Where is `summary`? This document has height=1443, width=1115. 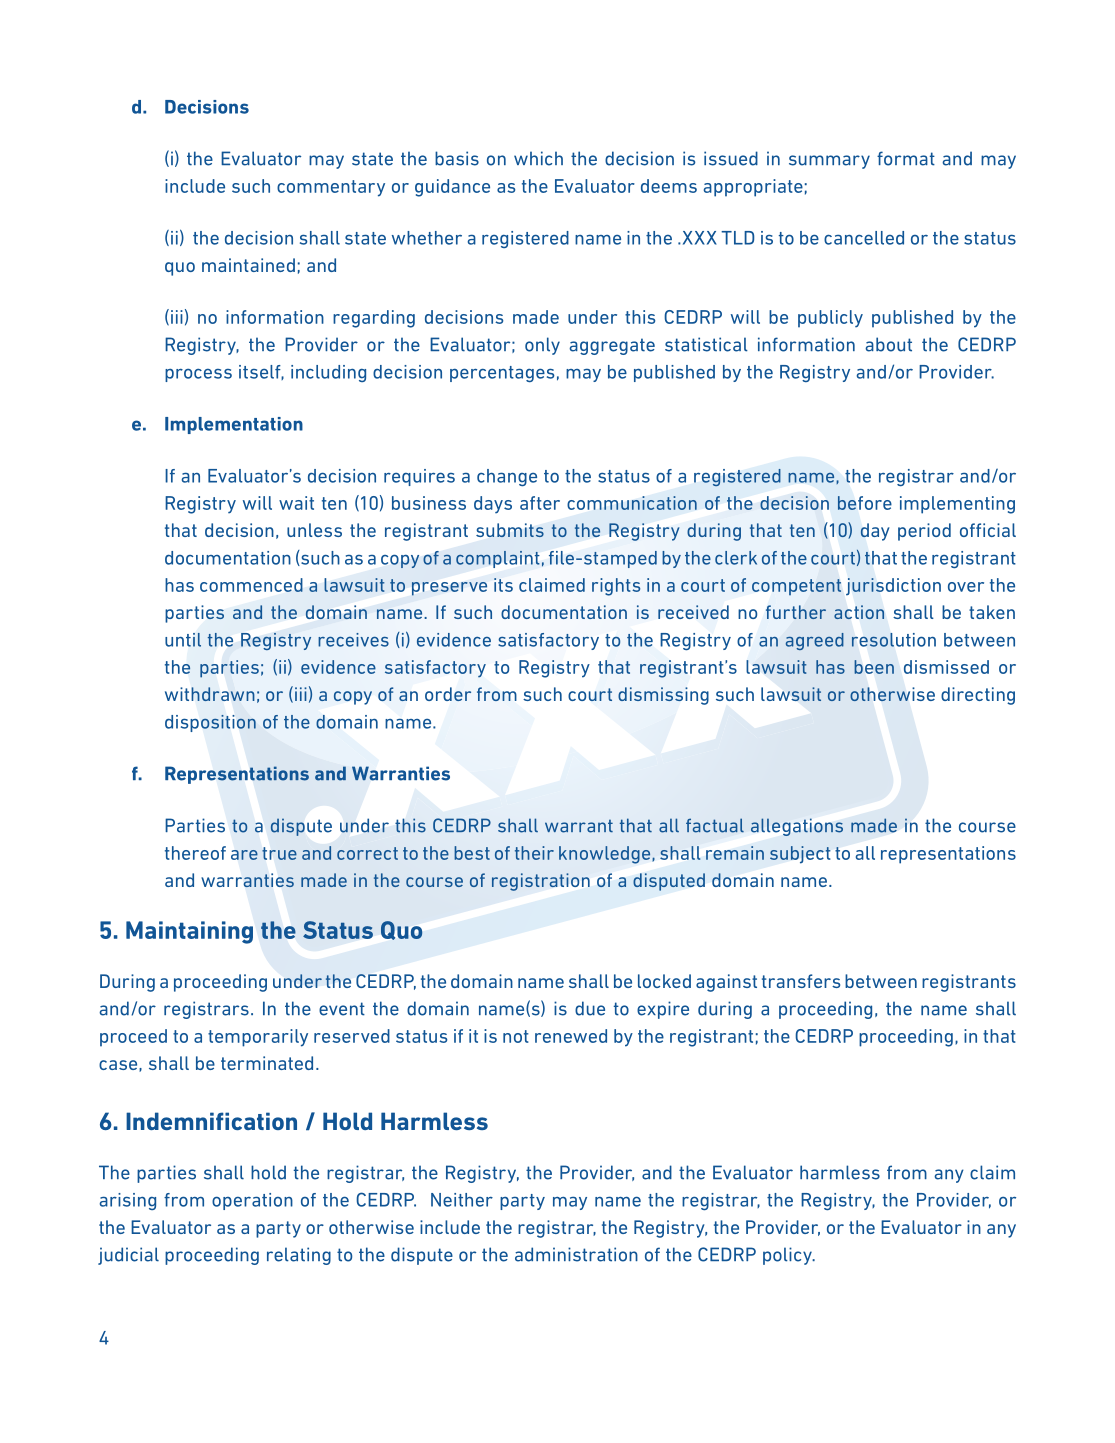 summary is located at coordinates (829, 162).
